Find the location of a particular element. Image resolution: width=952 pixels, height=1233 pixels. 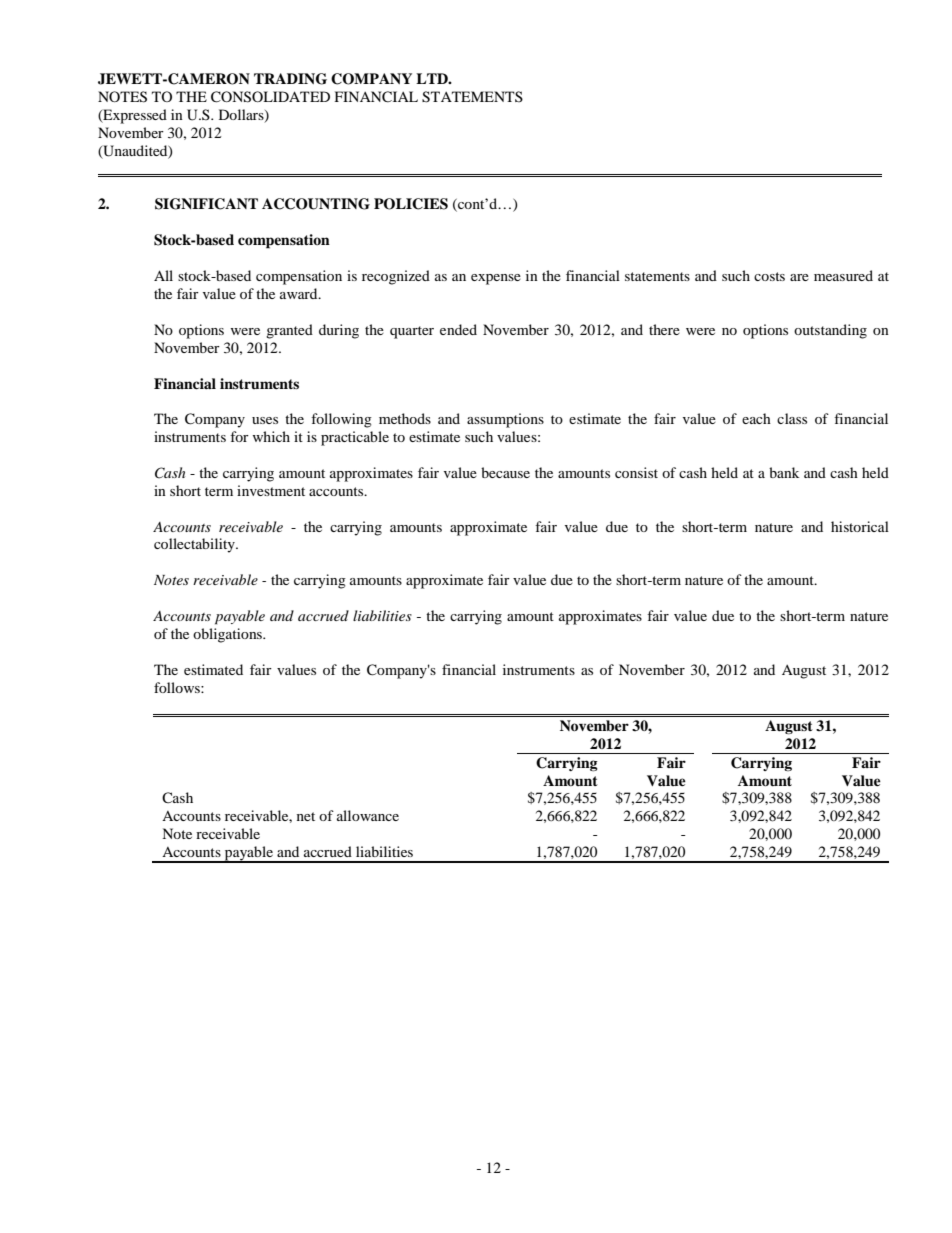

investment is located at coordinates (271, 490).
